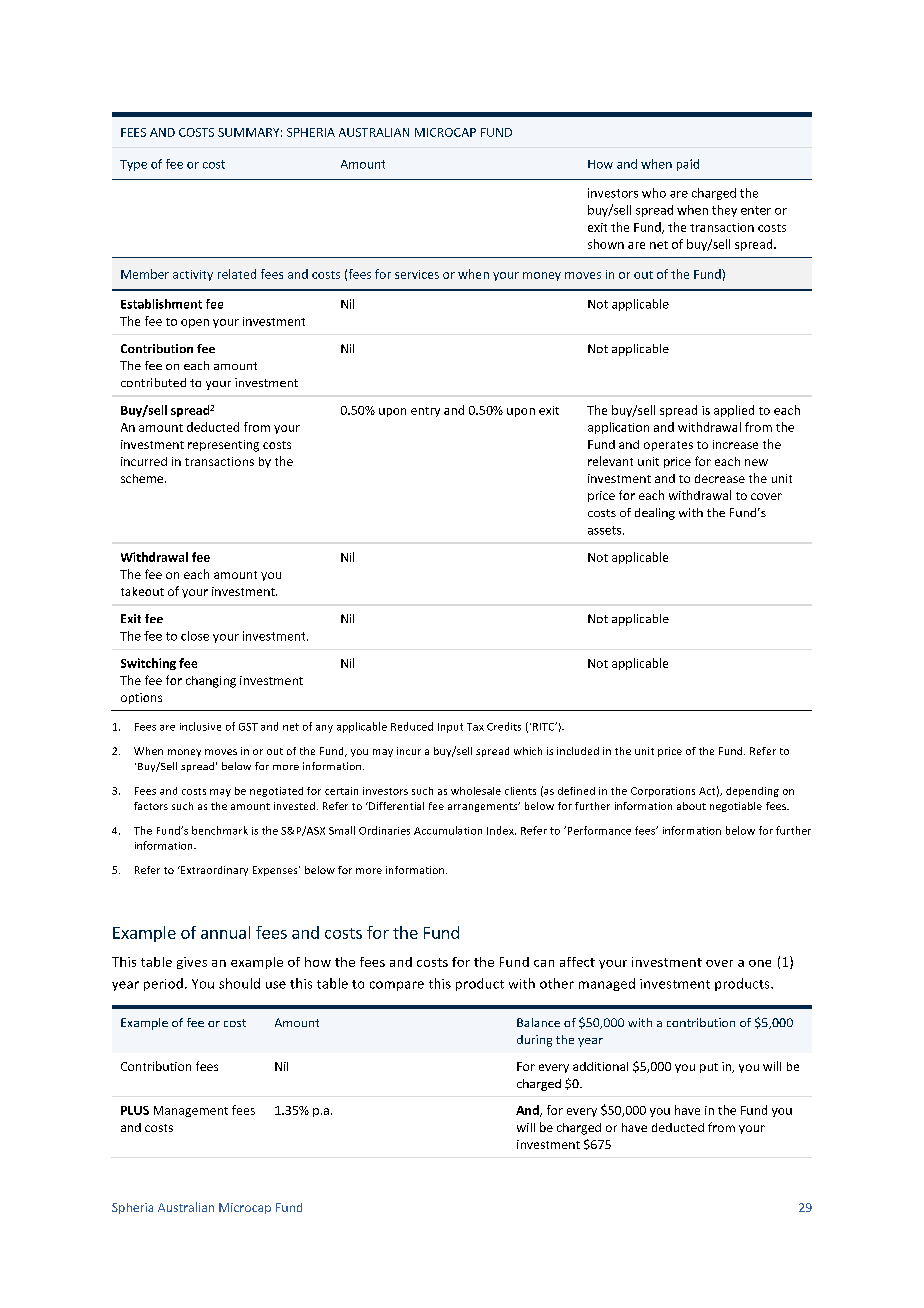 This document has height=1308, width=924. I want to click on services, so click(417, 274).
